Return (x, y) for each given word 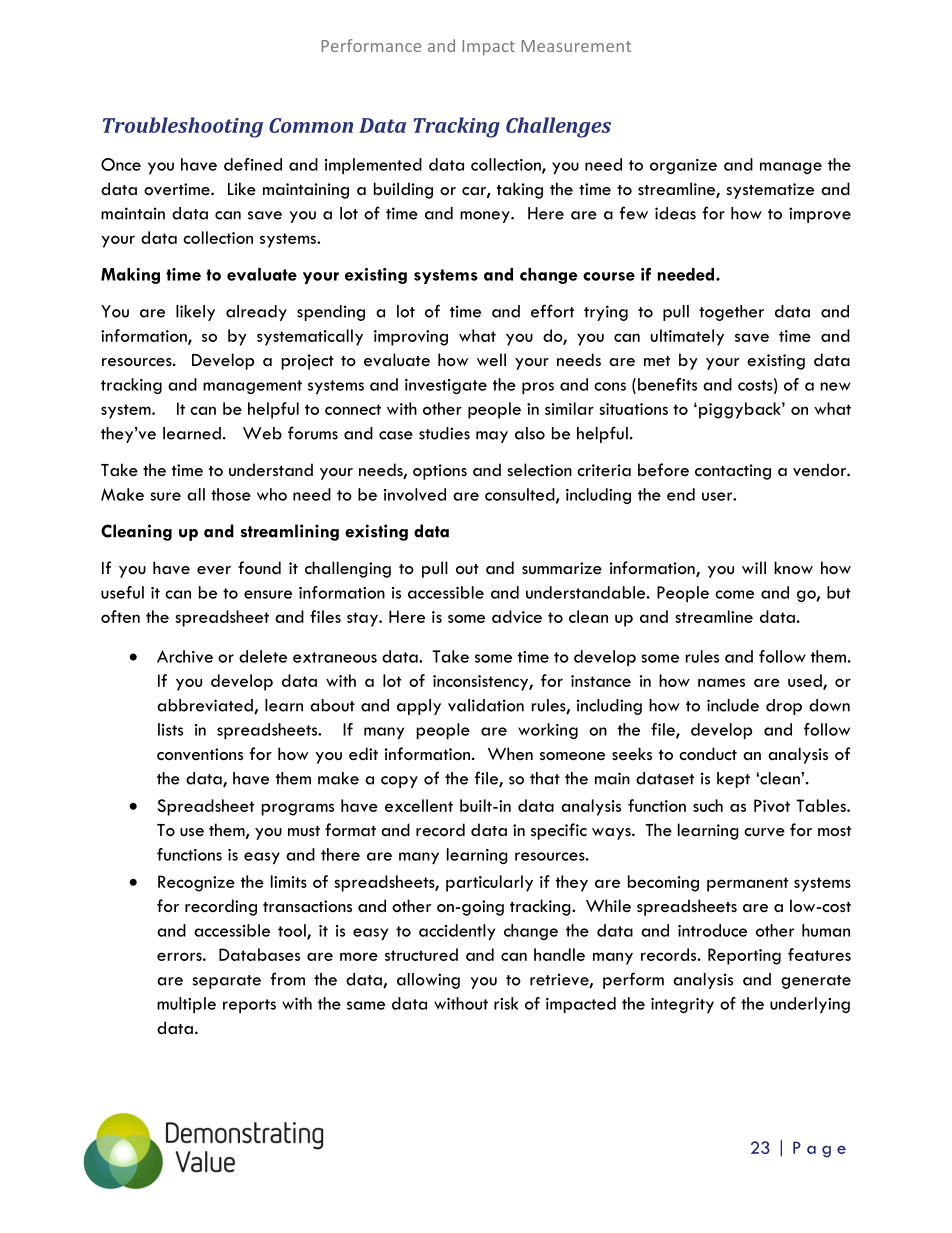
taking (520, 190)
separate (227, 982)
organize (683, 166)
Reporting (744, 956)
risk (506, 1003)
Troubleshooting (183, 127)
